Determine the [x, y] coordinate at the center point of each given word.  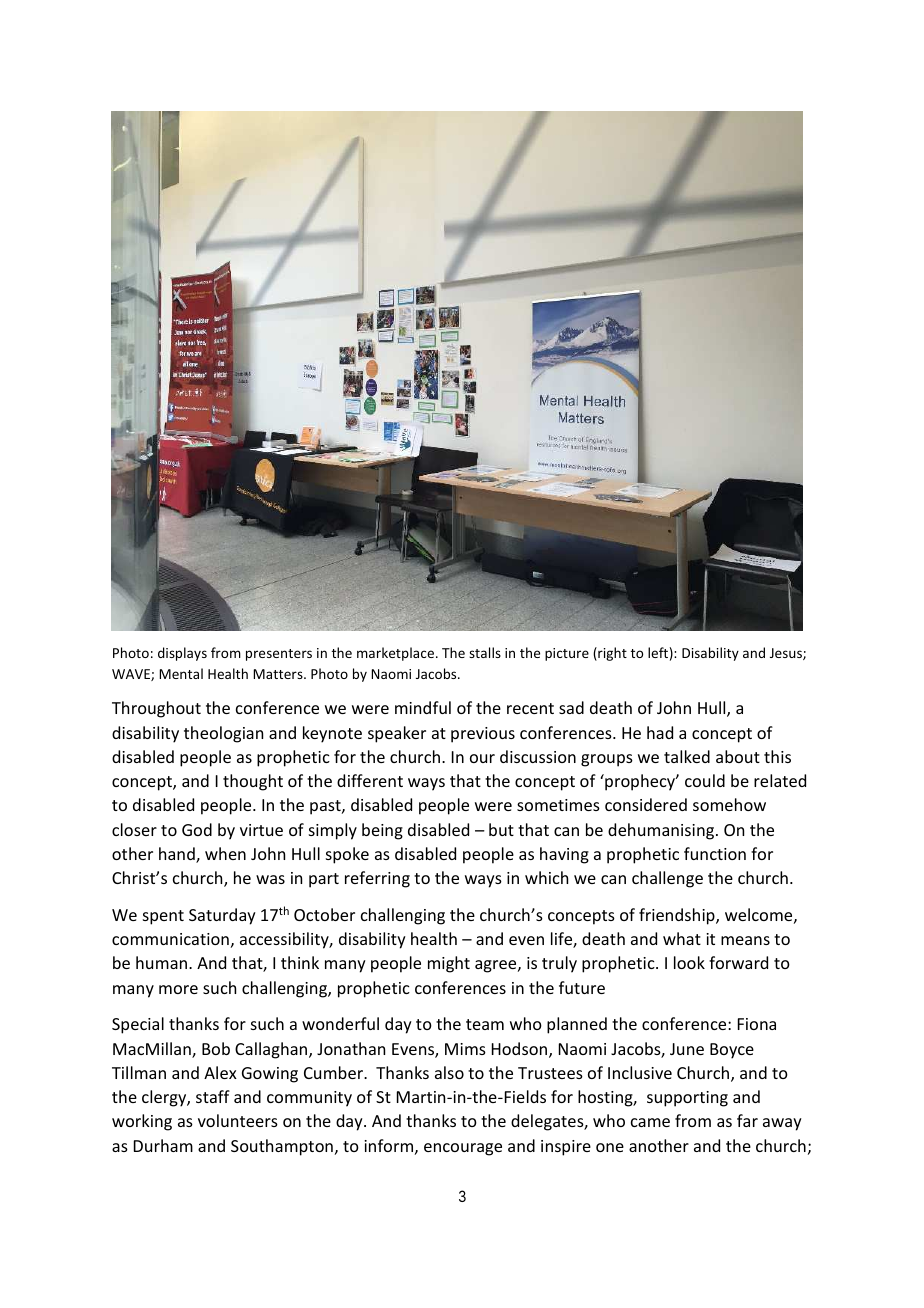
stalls [485, 652]
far [747, 1120]
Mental [181, 673]
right [611, 654]
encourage [463, 1149]
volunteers [238, 1120]
